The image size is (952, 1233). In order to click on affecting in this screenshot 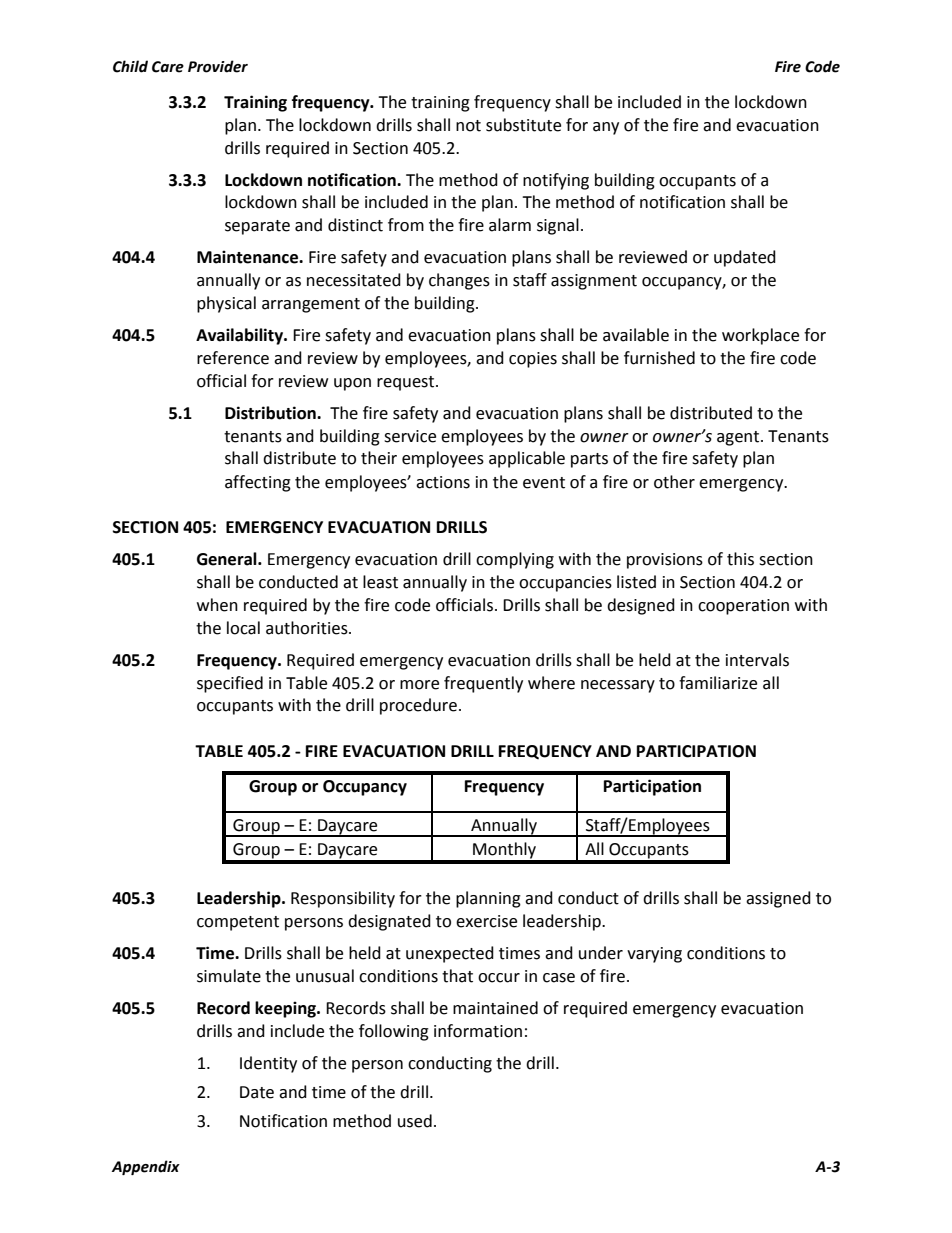, I will do `click(258, 483)`.
